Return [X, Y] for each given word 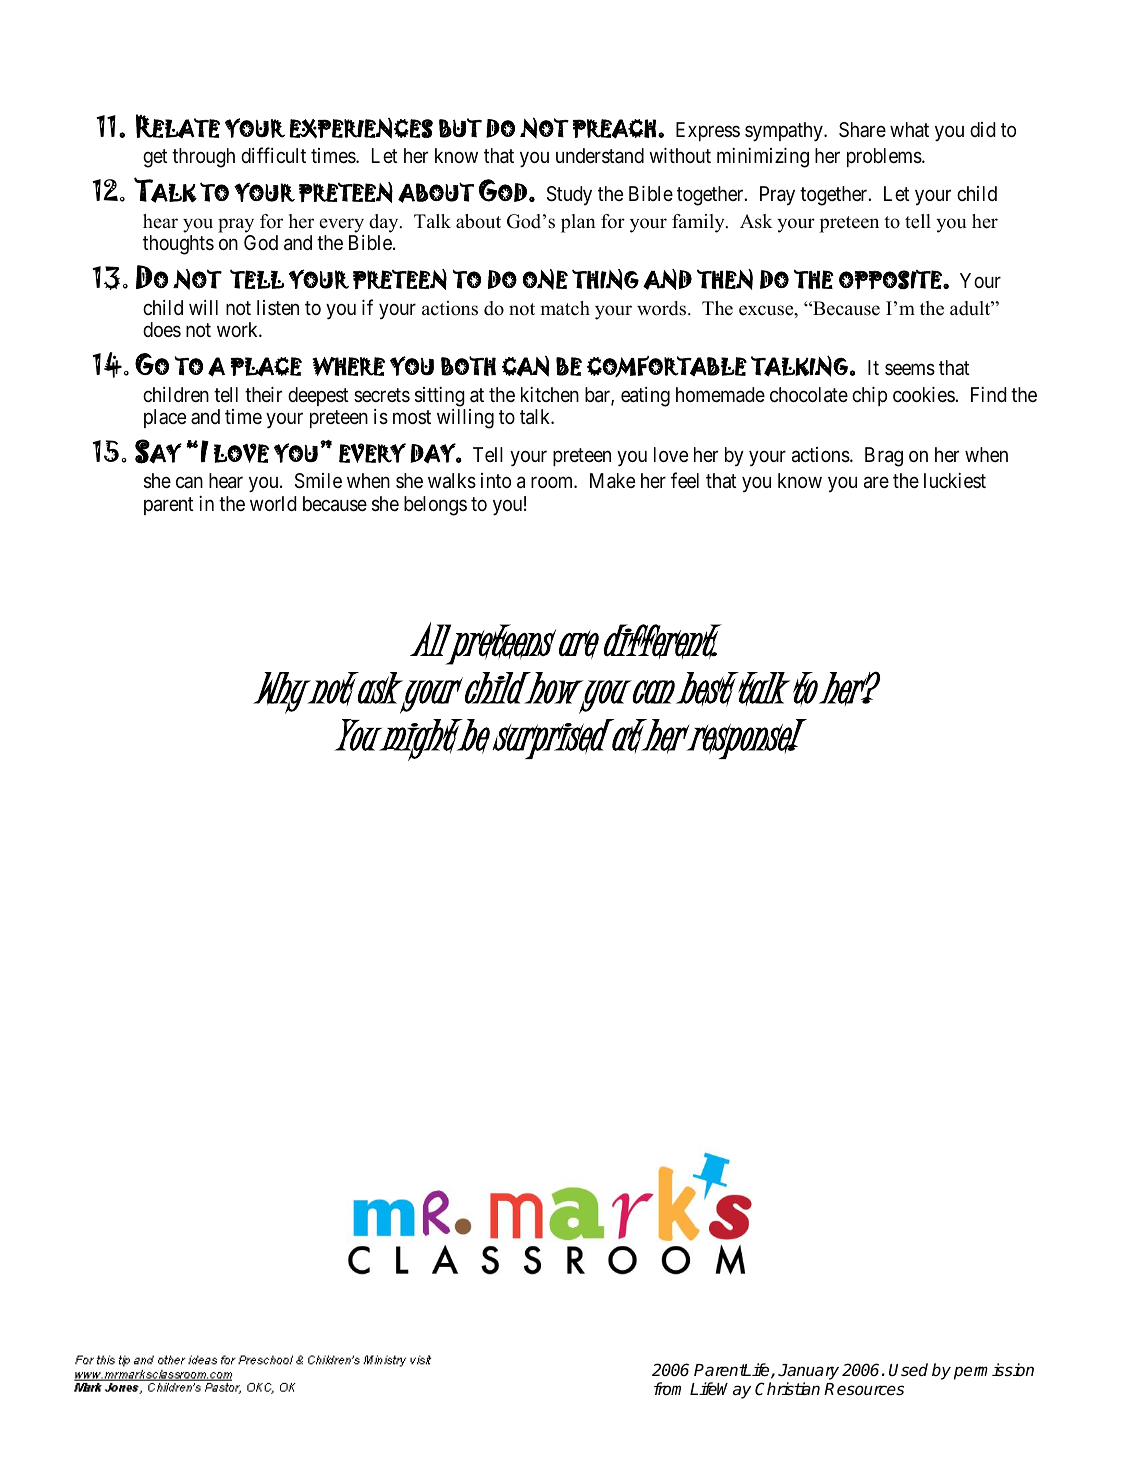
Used [908, 1370]
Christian [787, 1389]
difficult [273, 155]
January [808, 1373]
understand [600, 156]
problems [884, 157]
